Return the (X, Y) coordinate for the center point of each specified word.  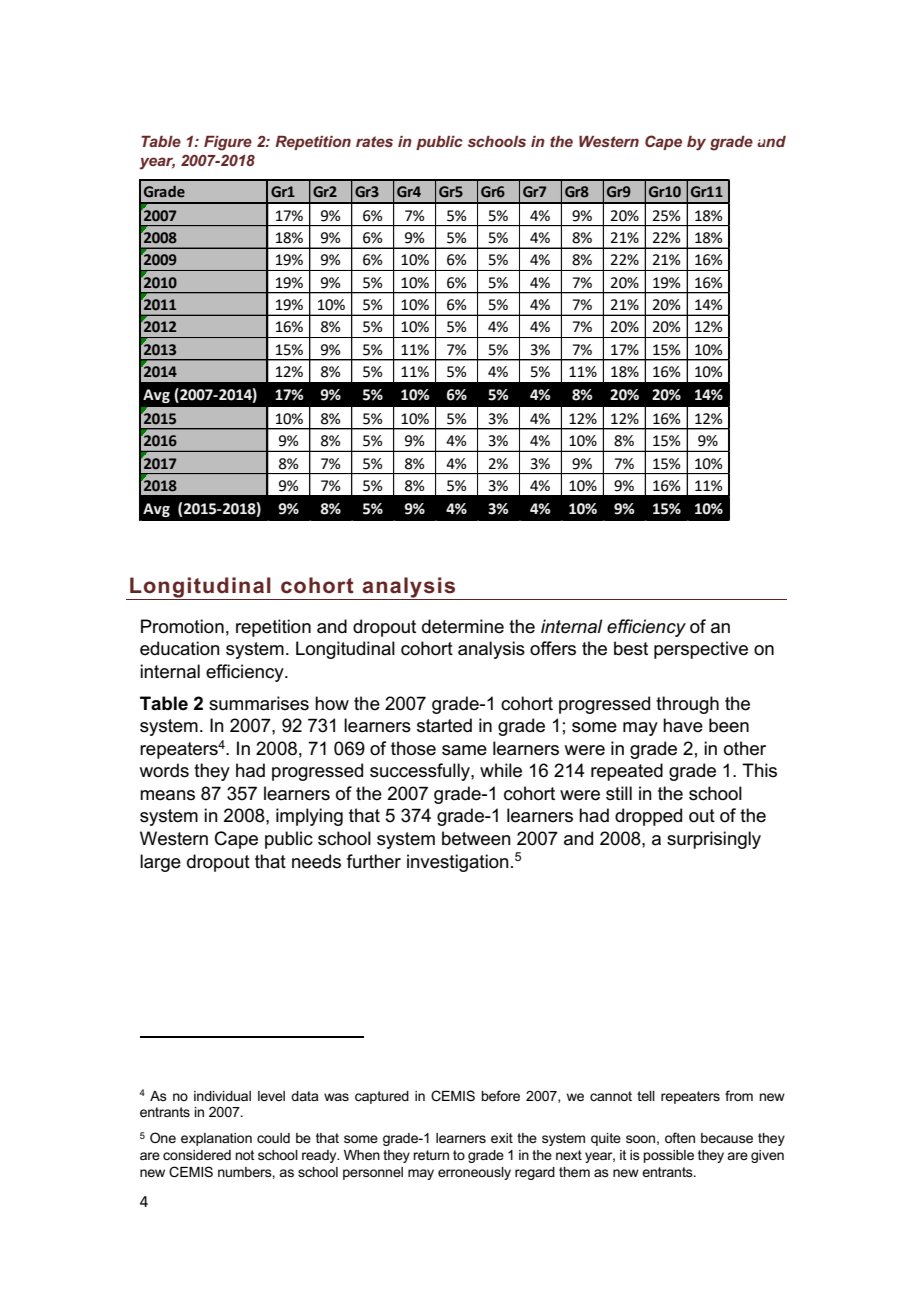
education (180, 648)
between (476, 838)
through (687, 705)
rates (374, 141)
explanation (216, 1139)
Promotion (182, 626)
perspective (701, 650)
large (160, 863)
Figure (228, 143)
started (444, 725)
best (631, 648)
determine (463, 626)
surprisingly (714, 840)
